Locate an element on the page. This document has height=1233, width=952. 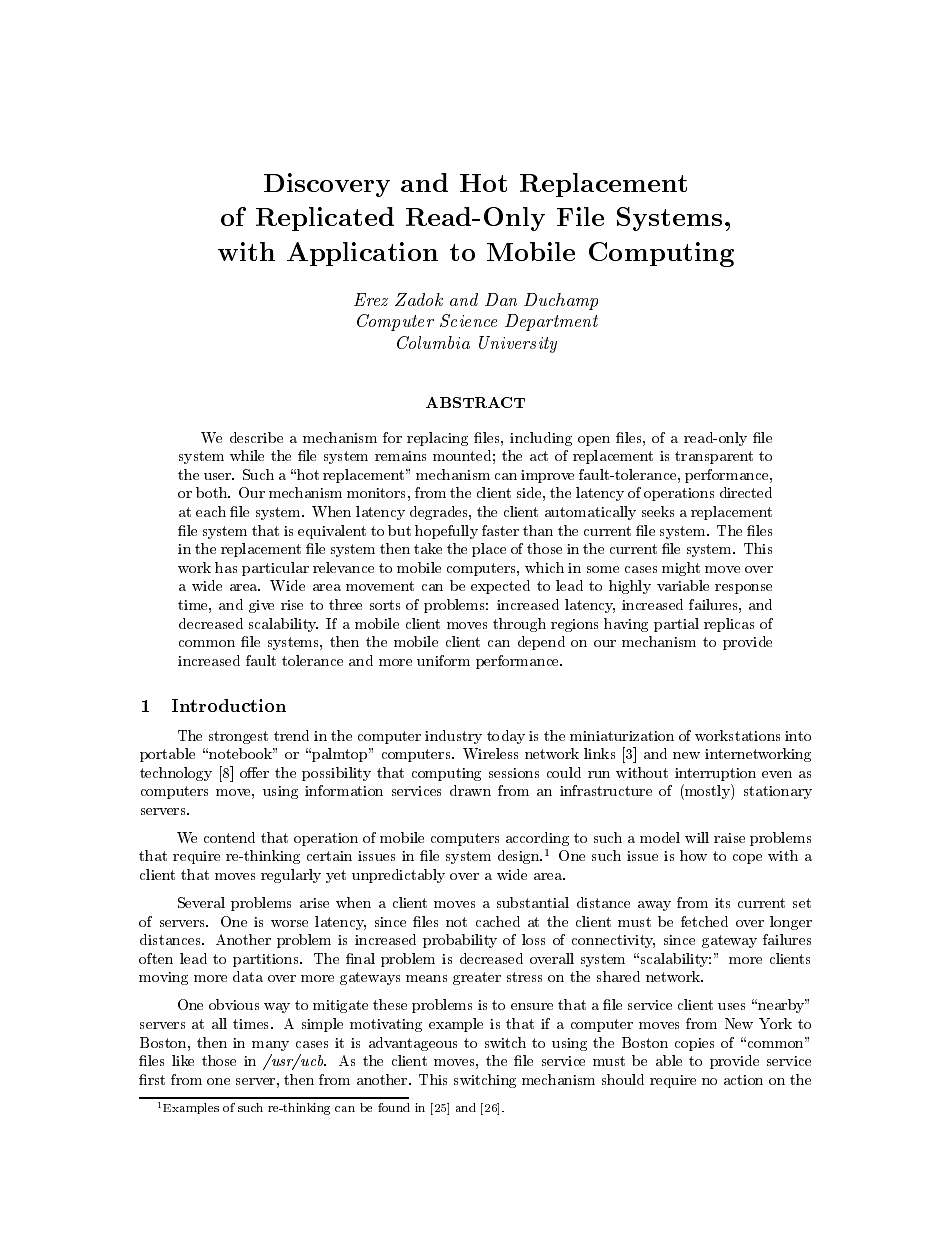
directed is located at coordinates (746, 492).
